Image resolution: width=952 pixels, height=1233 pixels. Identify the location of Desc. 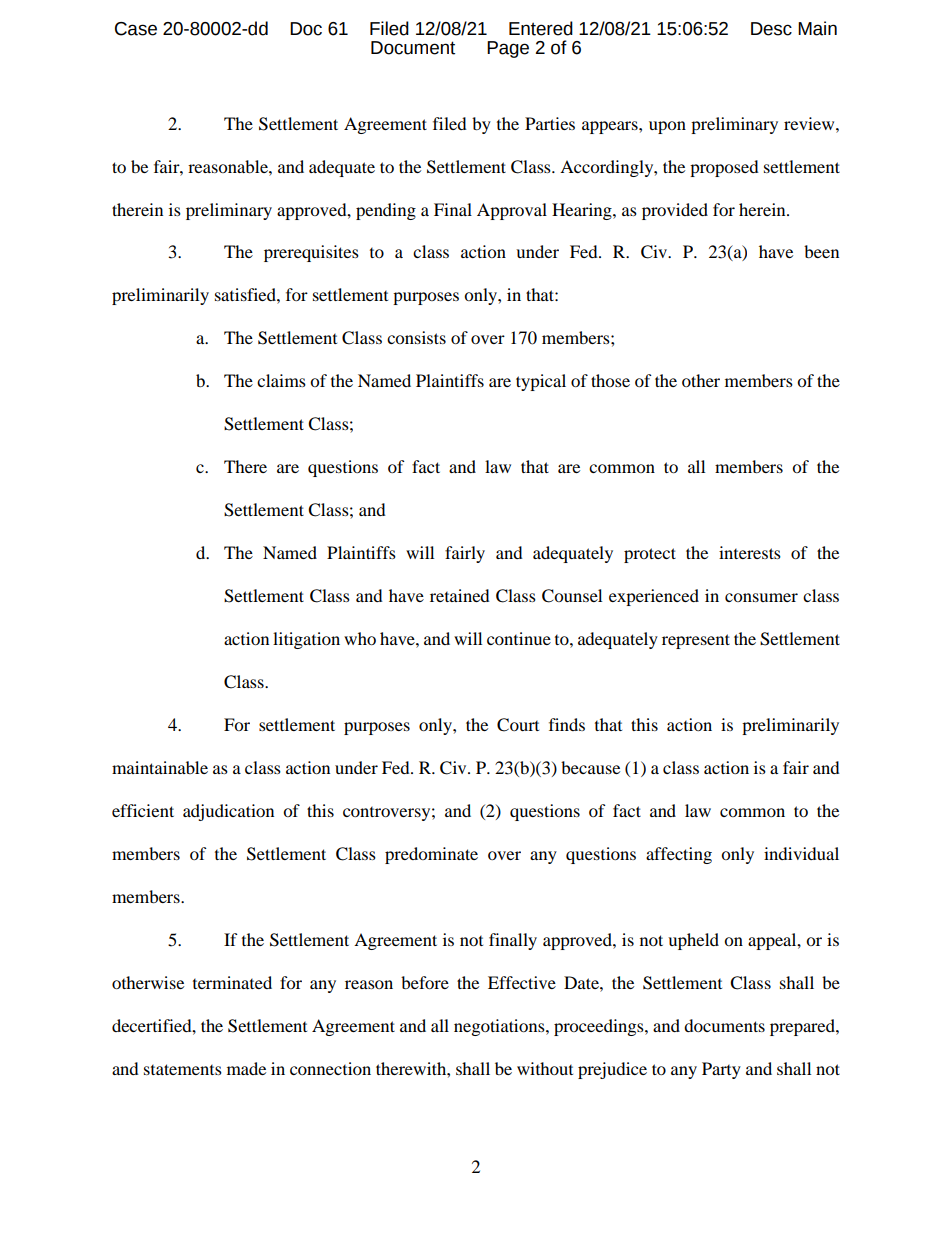
(771, 29).
